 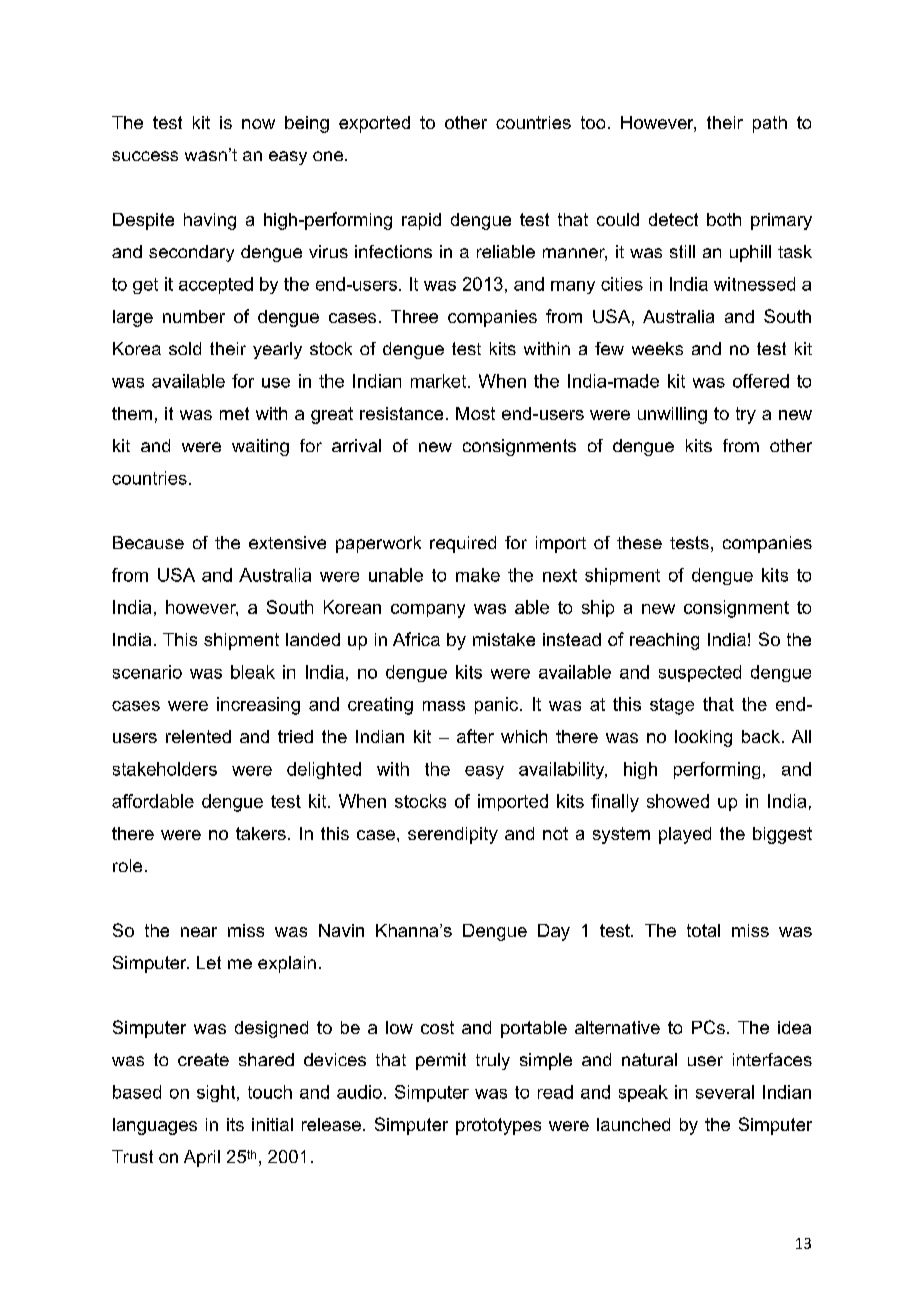 I want to click on path, so click(x=770, y=124).
